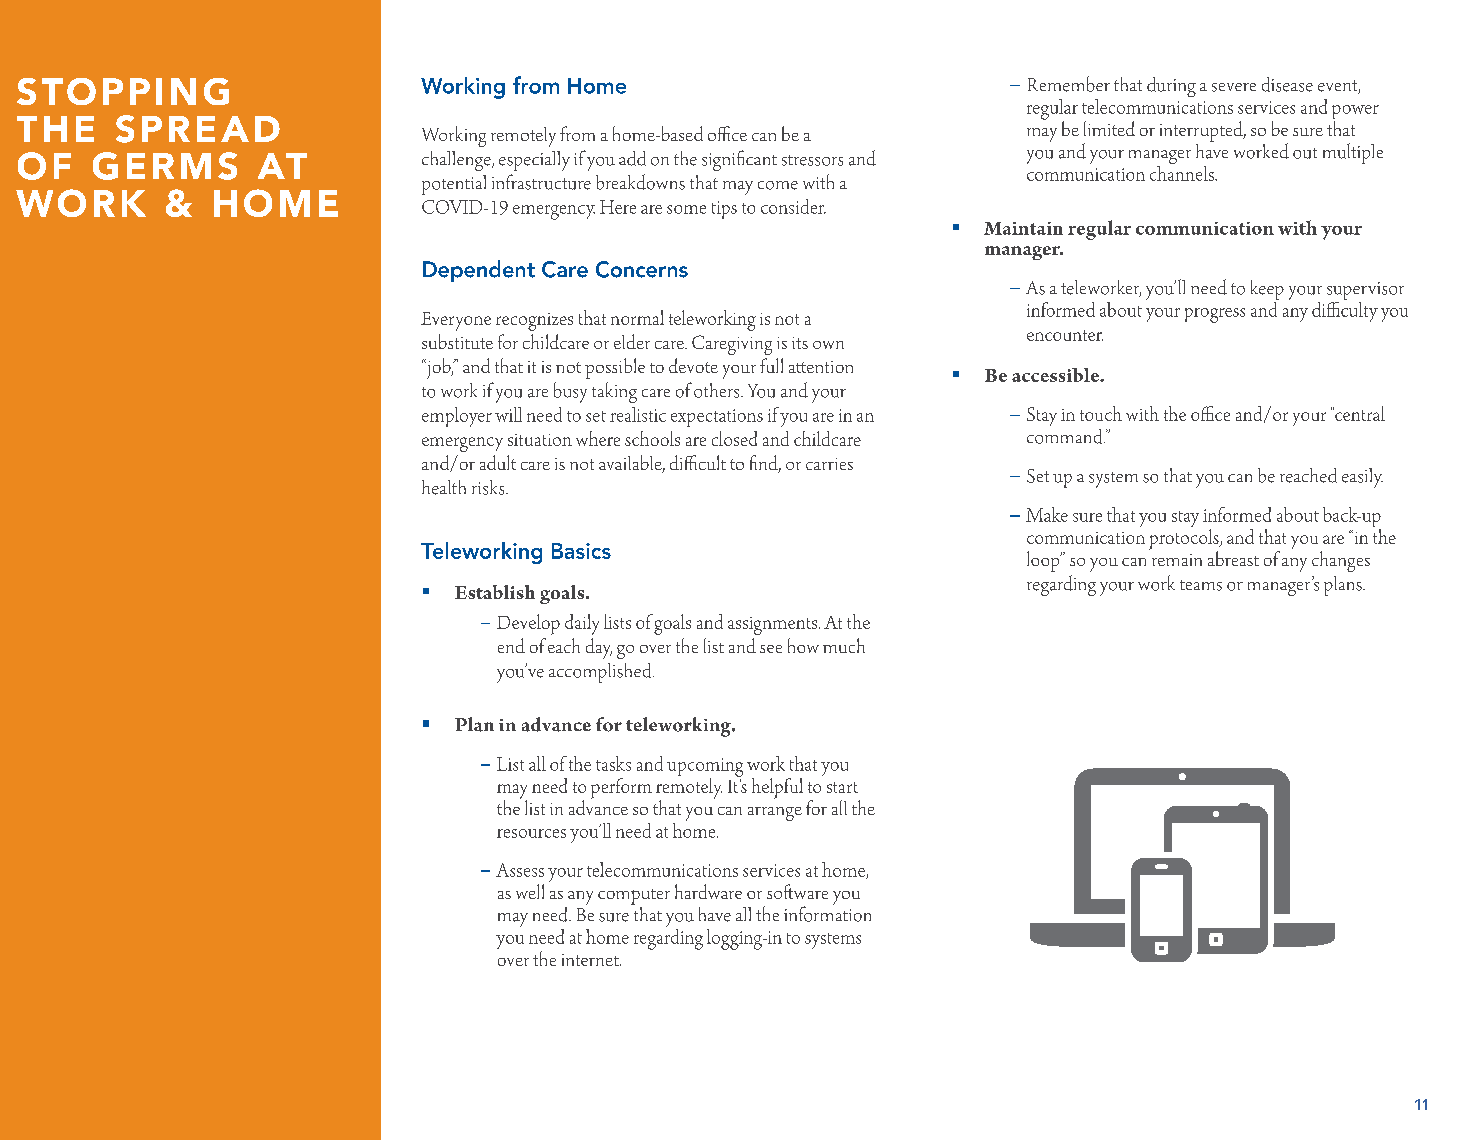  I want to click on others, so click(718, 390).
